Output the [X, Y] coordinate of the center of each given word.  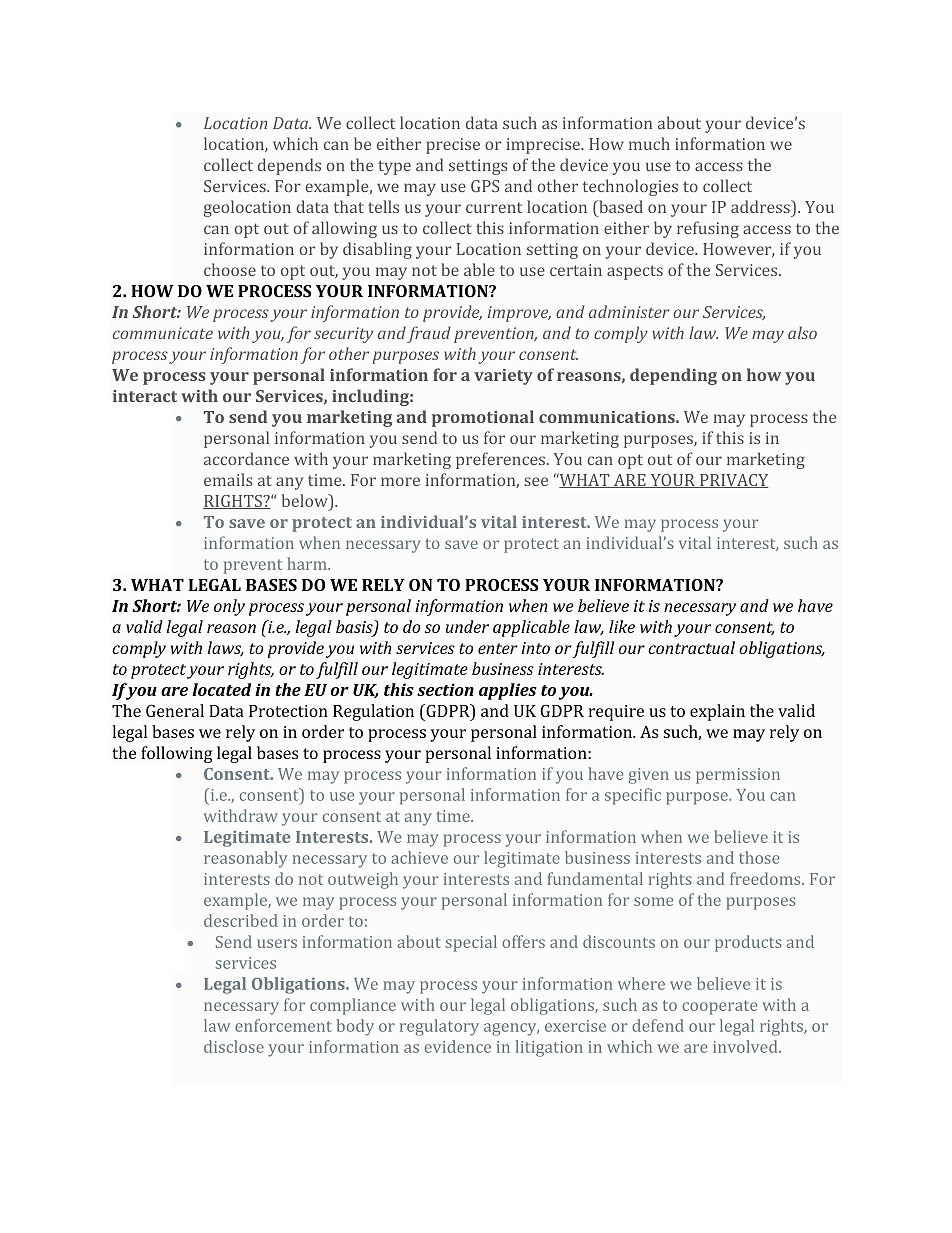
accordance [246, 458]
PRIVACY [733, 481]
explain [717, 712]
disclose [234, 1046]
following [176, 754]
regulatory [439, 1027]
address [761, 206]
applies [508, 691]
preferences [500, 460]
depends [289, 166]
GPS [485, 186]
